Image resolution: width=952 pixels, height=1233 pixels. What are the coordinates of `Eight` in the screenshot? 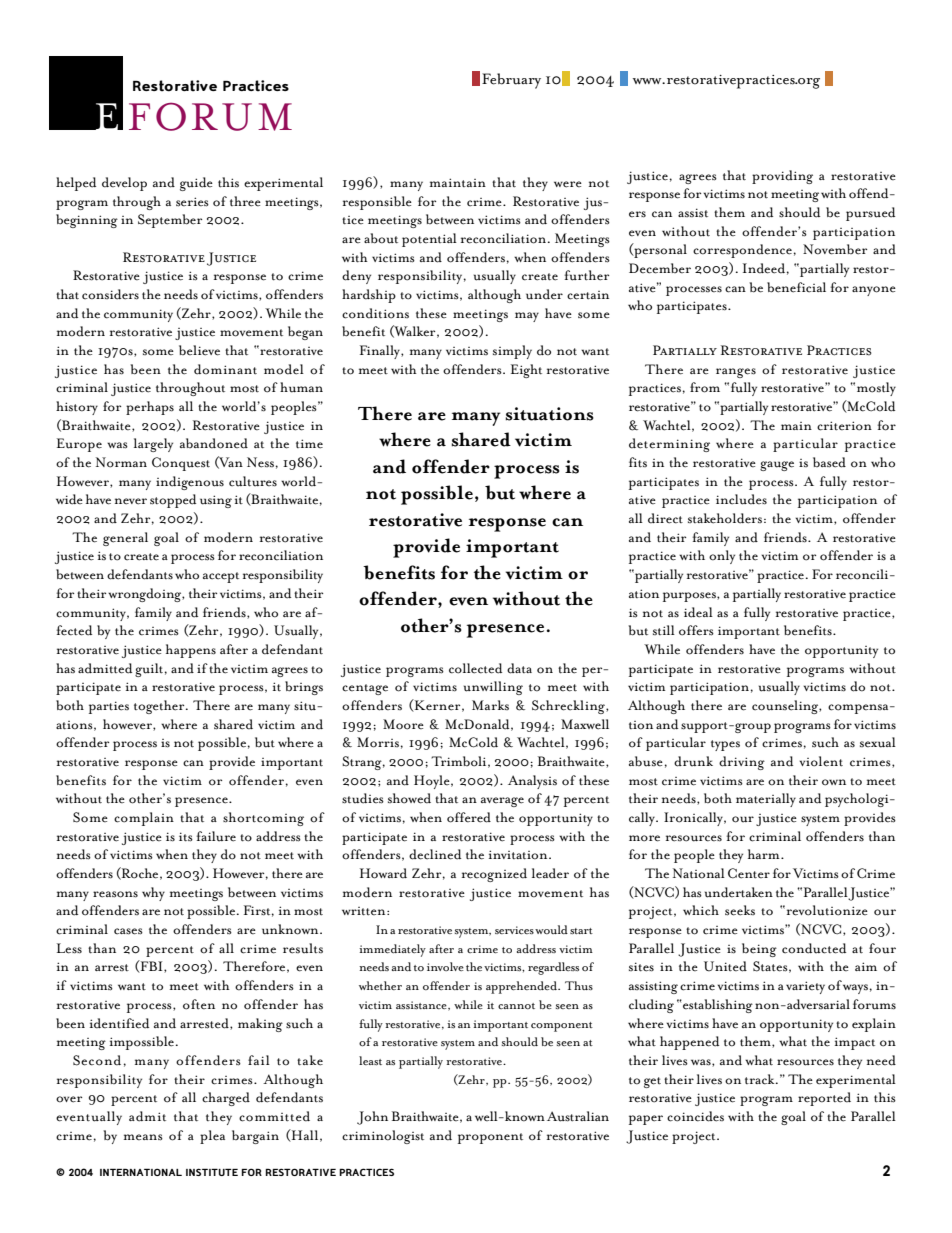 It's located at (526, 371).
